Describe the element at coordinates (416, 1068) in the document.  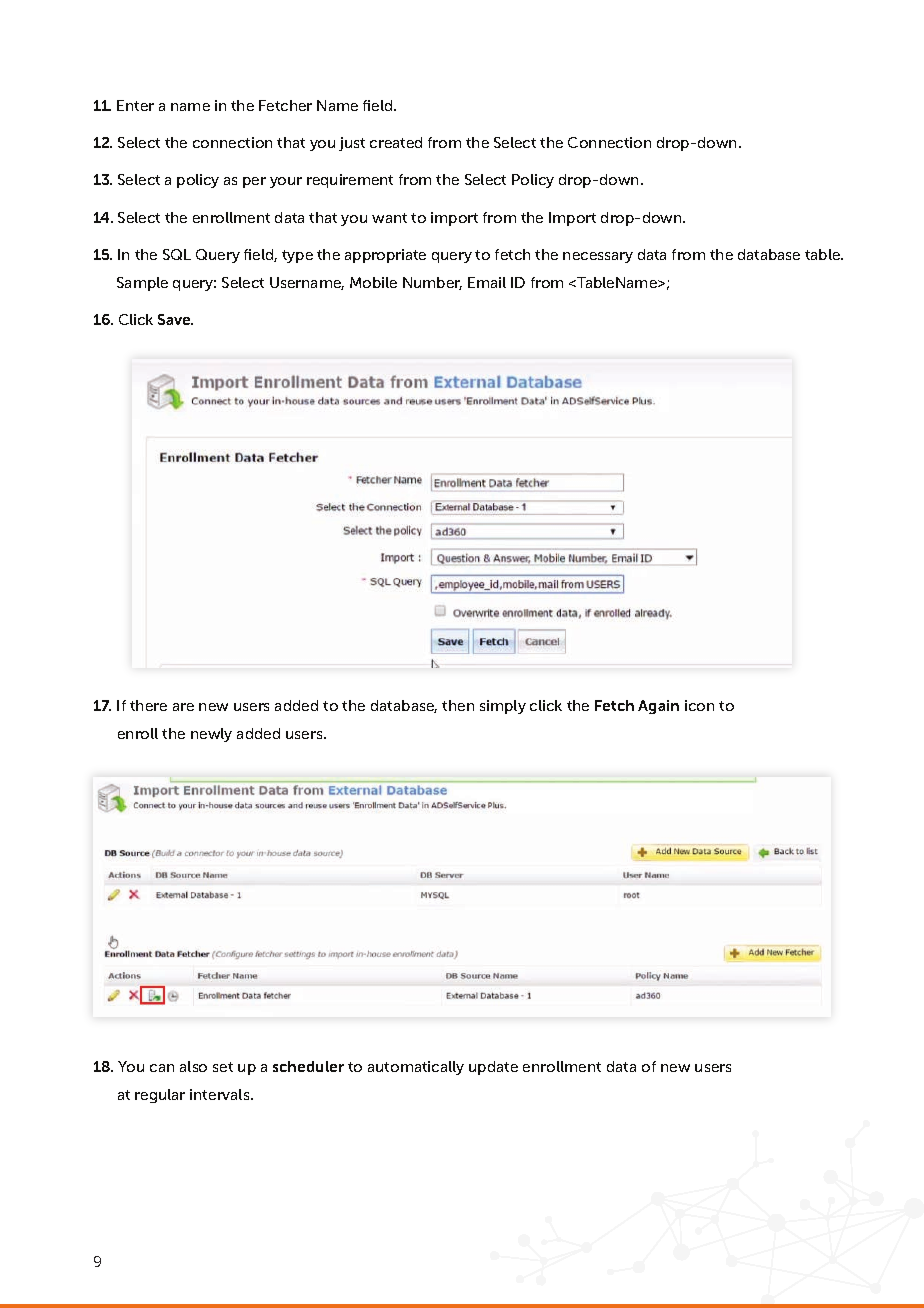
I see `automatically` at that location.
